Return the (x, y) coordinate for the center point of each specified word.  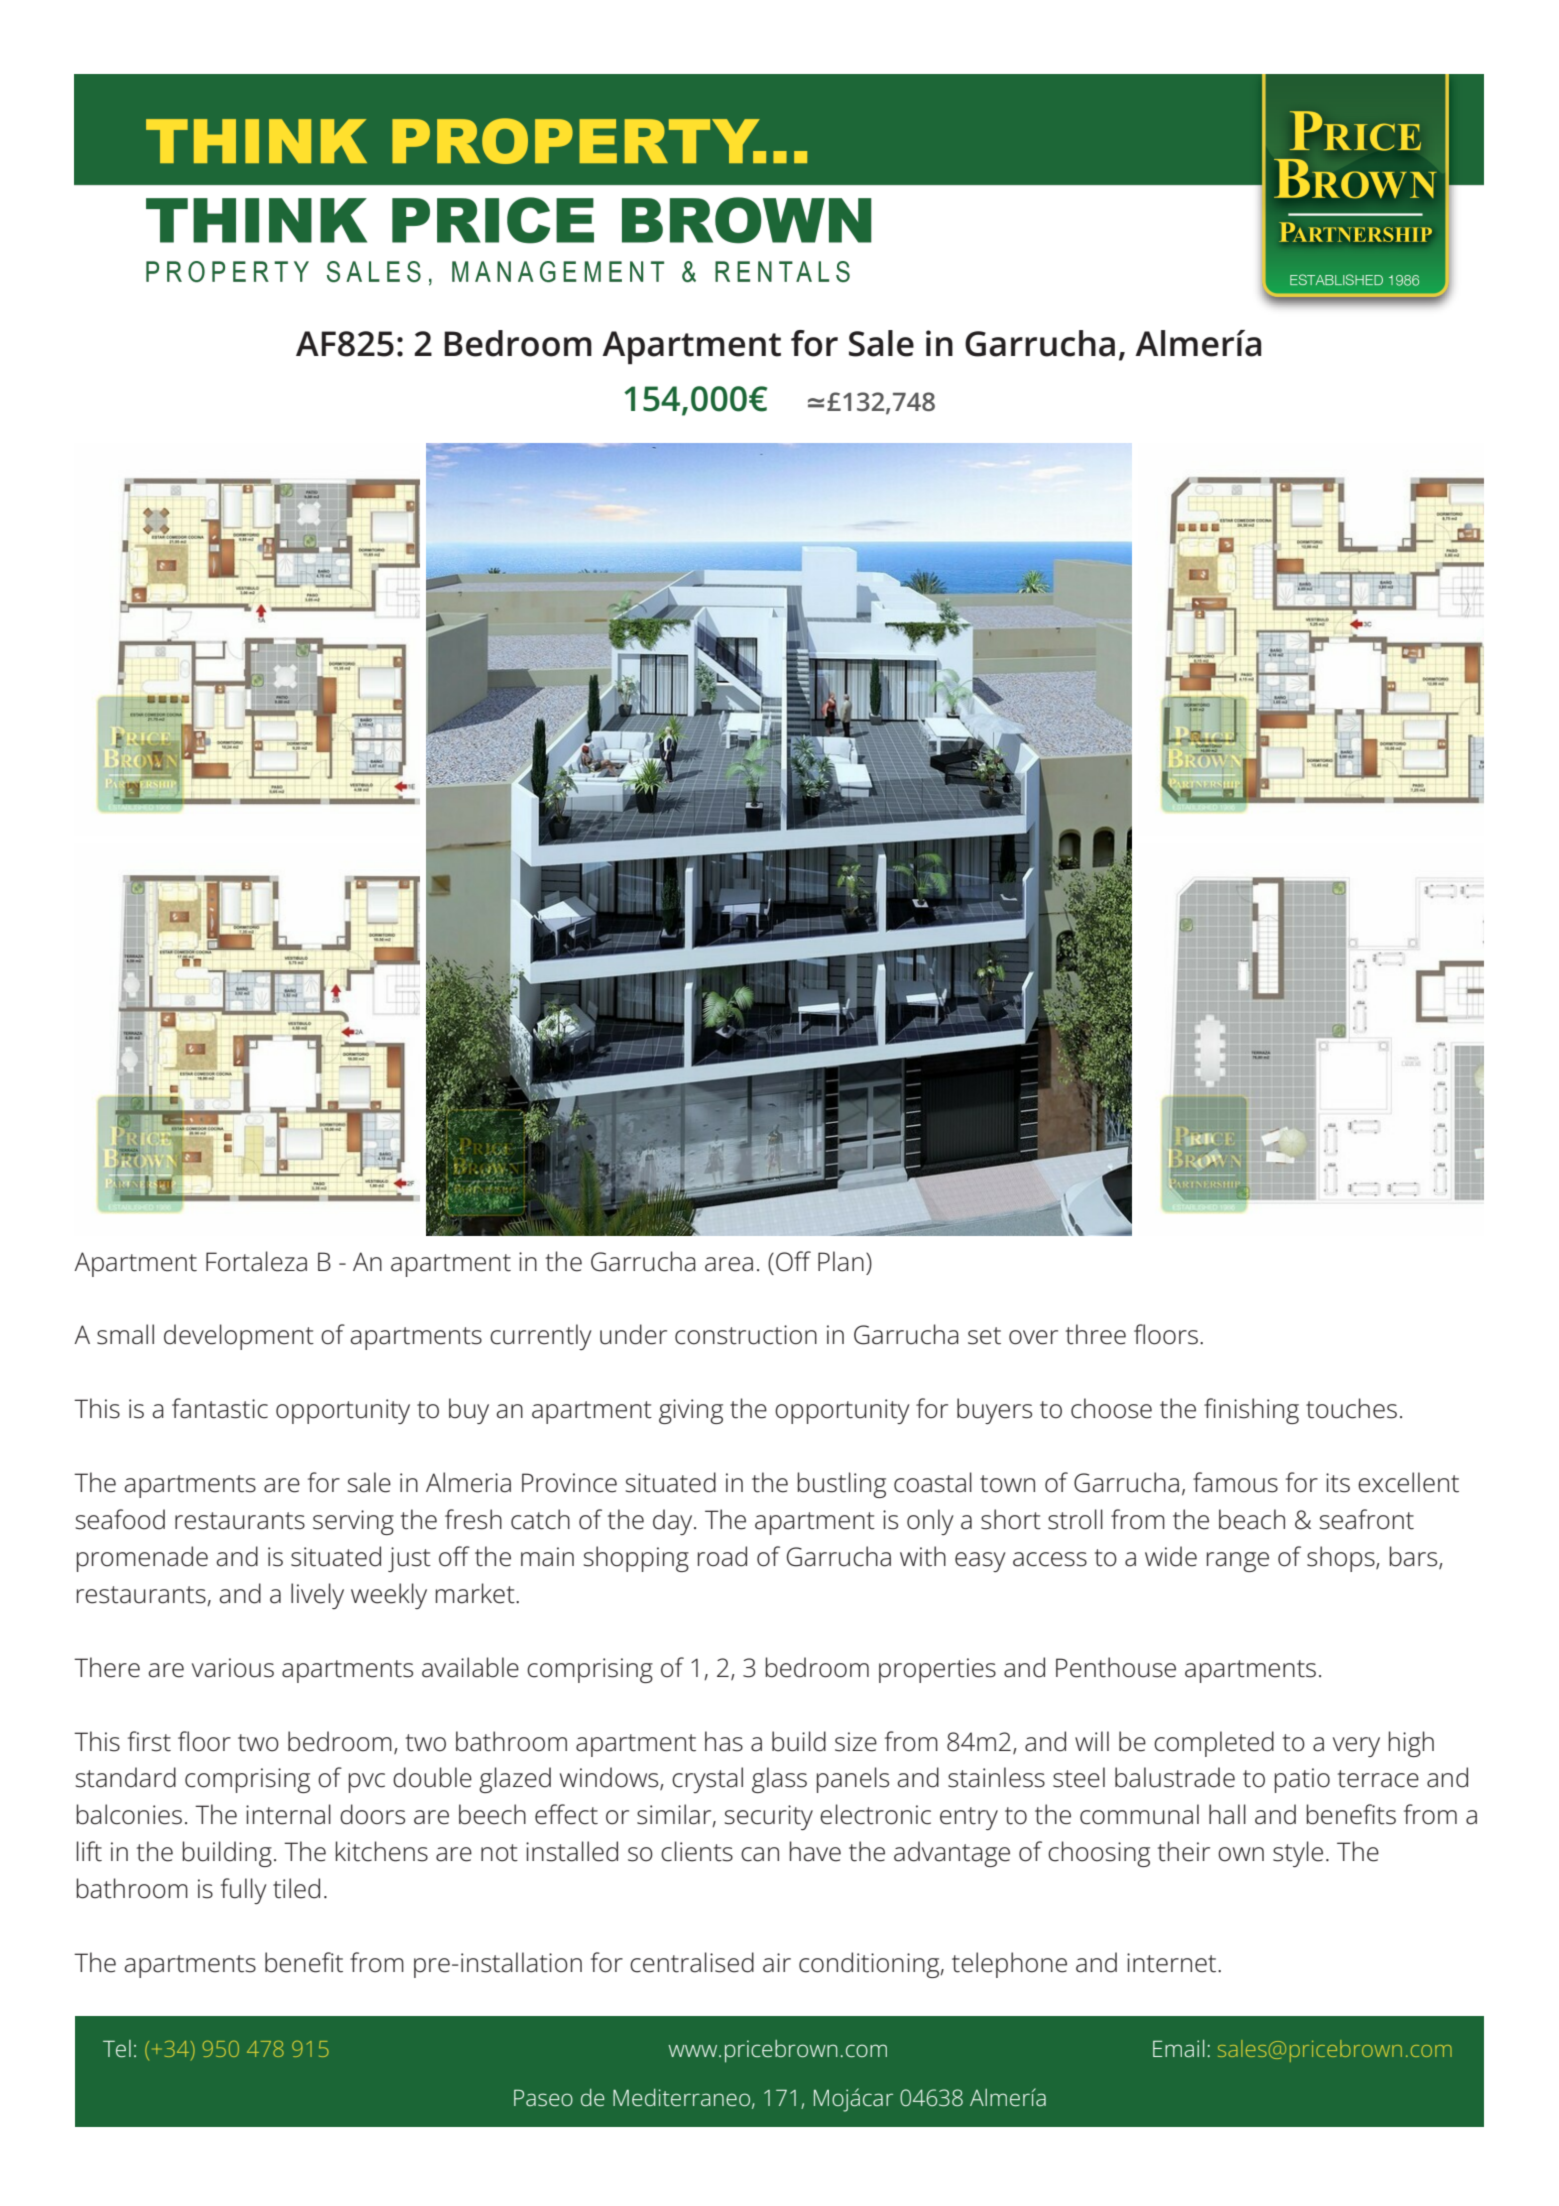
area (729, 1264)
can (760, 1854)
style (1298, 1854)
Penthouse (1116, 1667)
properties (937, 1670)
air (777, 1963)
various (233, 1668)
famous (1235, 1482)
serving (353, 1522)
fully (244, 1891)
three (1096, 1334)
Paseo (543, 2098)
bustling (841, 1485)
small (125, 1334)
